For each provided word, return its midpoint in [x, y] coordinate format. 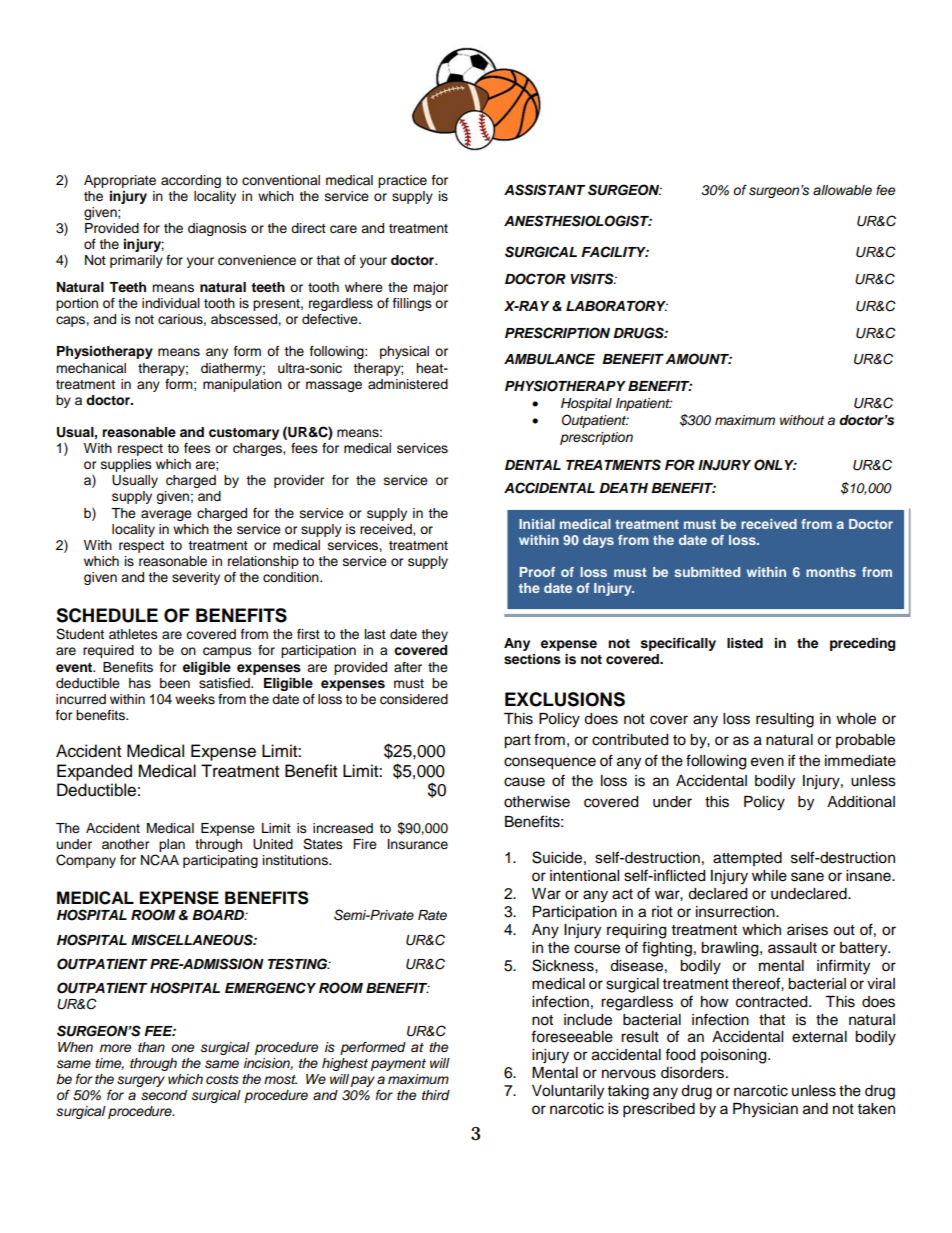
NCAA [160, 860]
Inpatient [644, 404]
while [769, 876]
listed [745, 643]
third [436, 1095]
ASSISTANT [544, 190]
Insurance [418, 844]
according [191, 181]
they [434, 635]
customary [244, 434]
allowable [842, 190]
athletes [133, 634]
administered [408, 384]
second [164, 1095]
